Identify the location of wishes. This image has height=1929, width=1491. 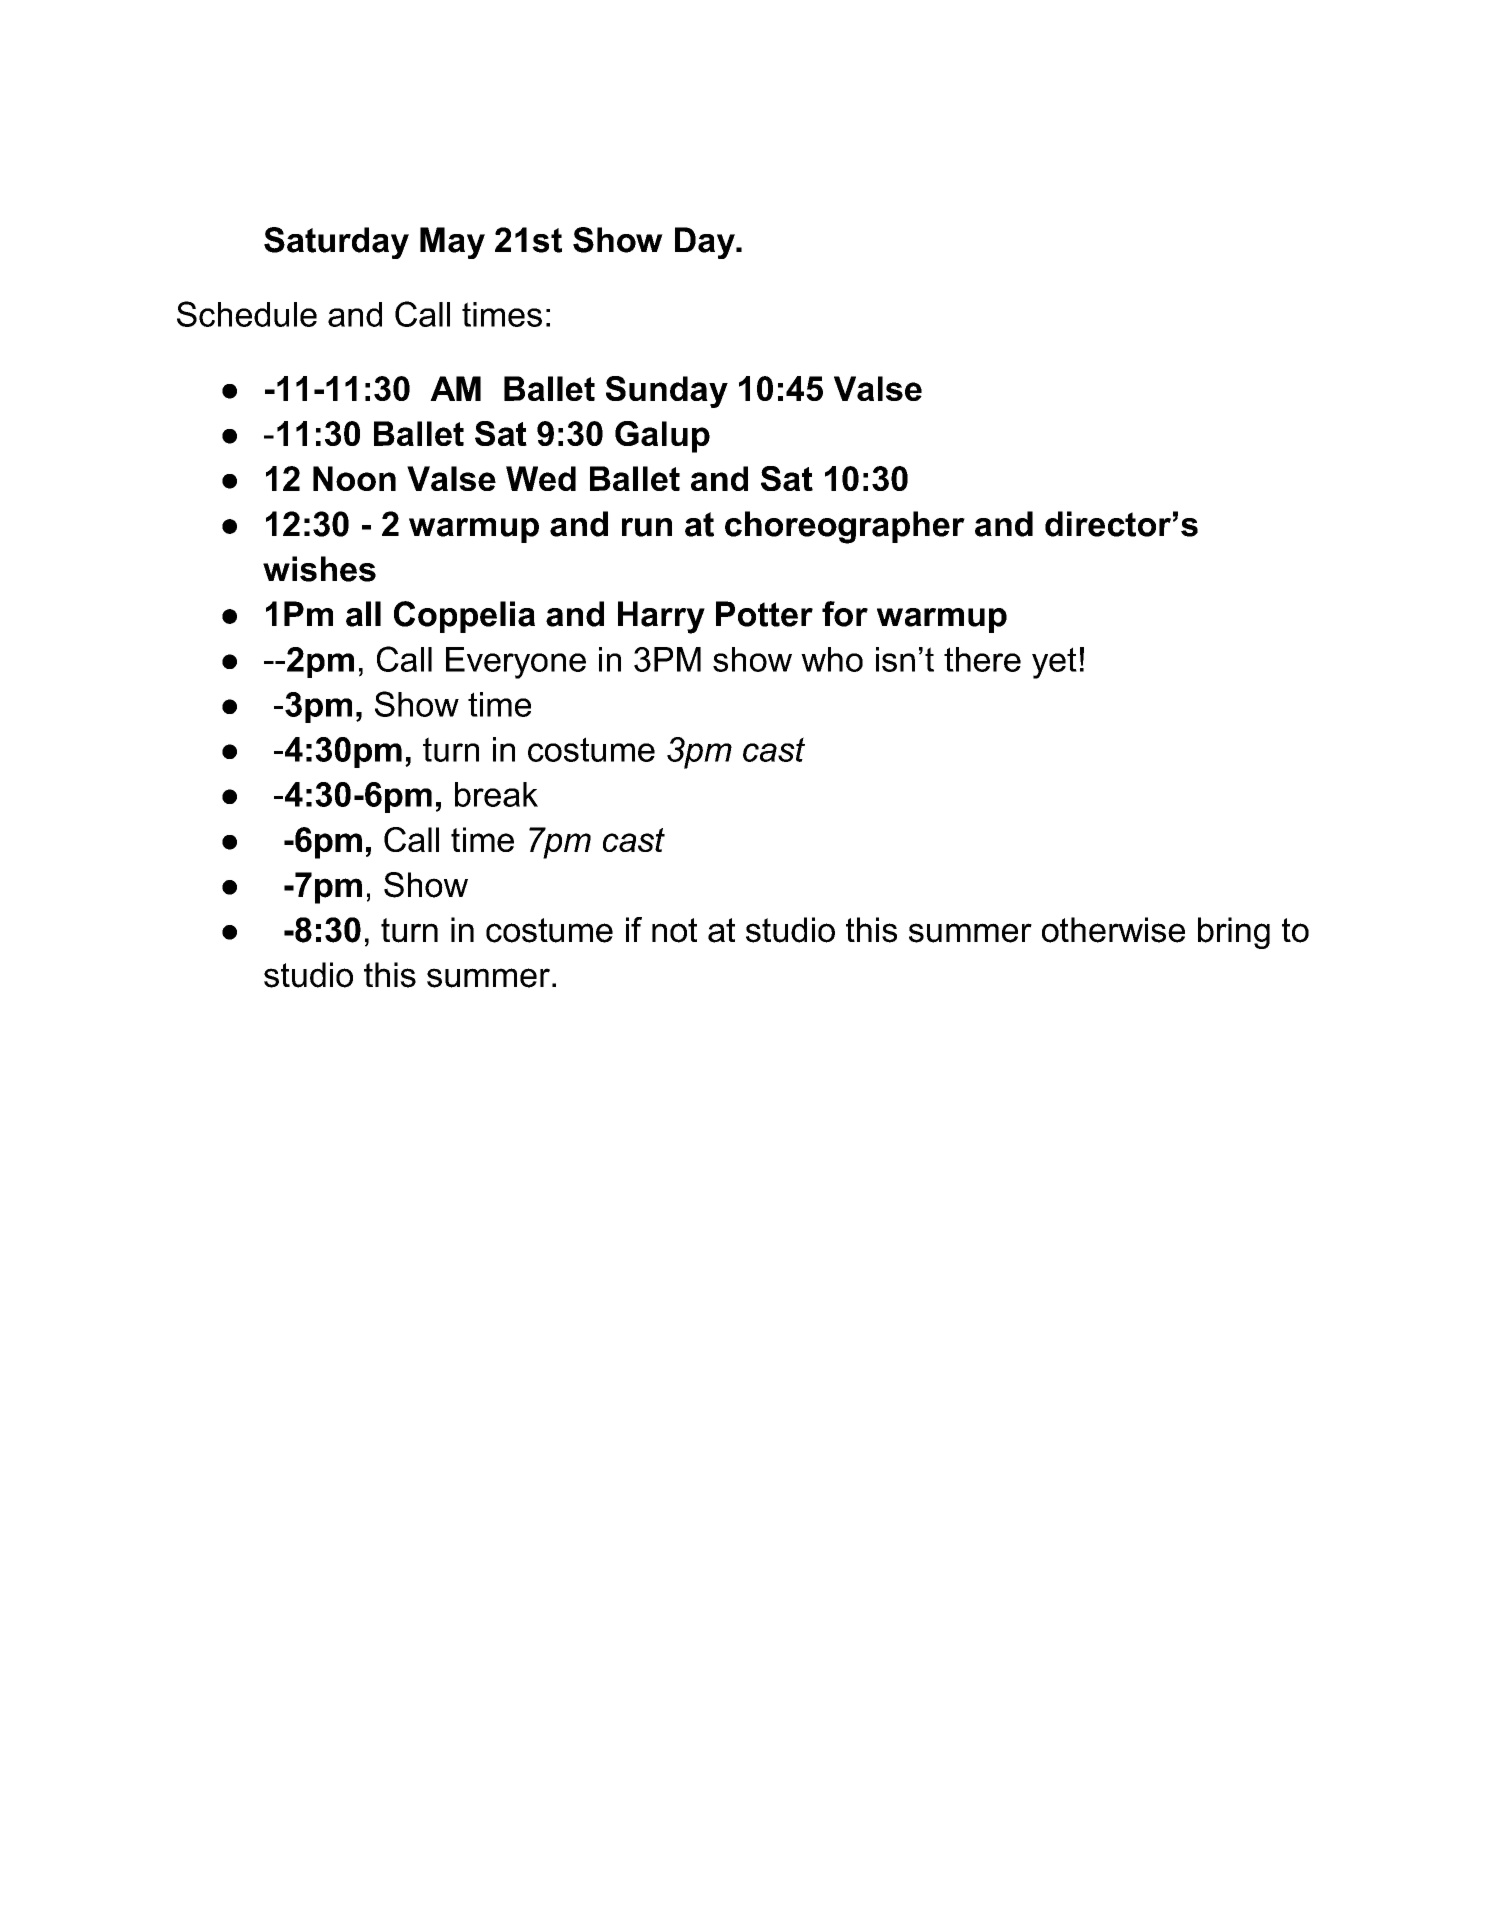
(319, 569).
